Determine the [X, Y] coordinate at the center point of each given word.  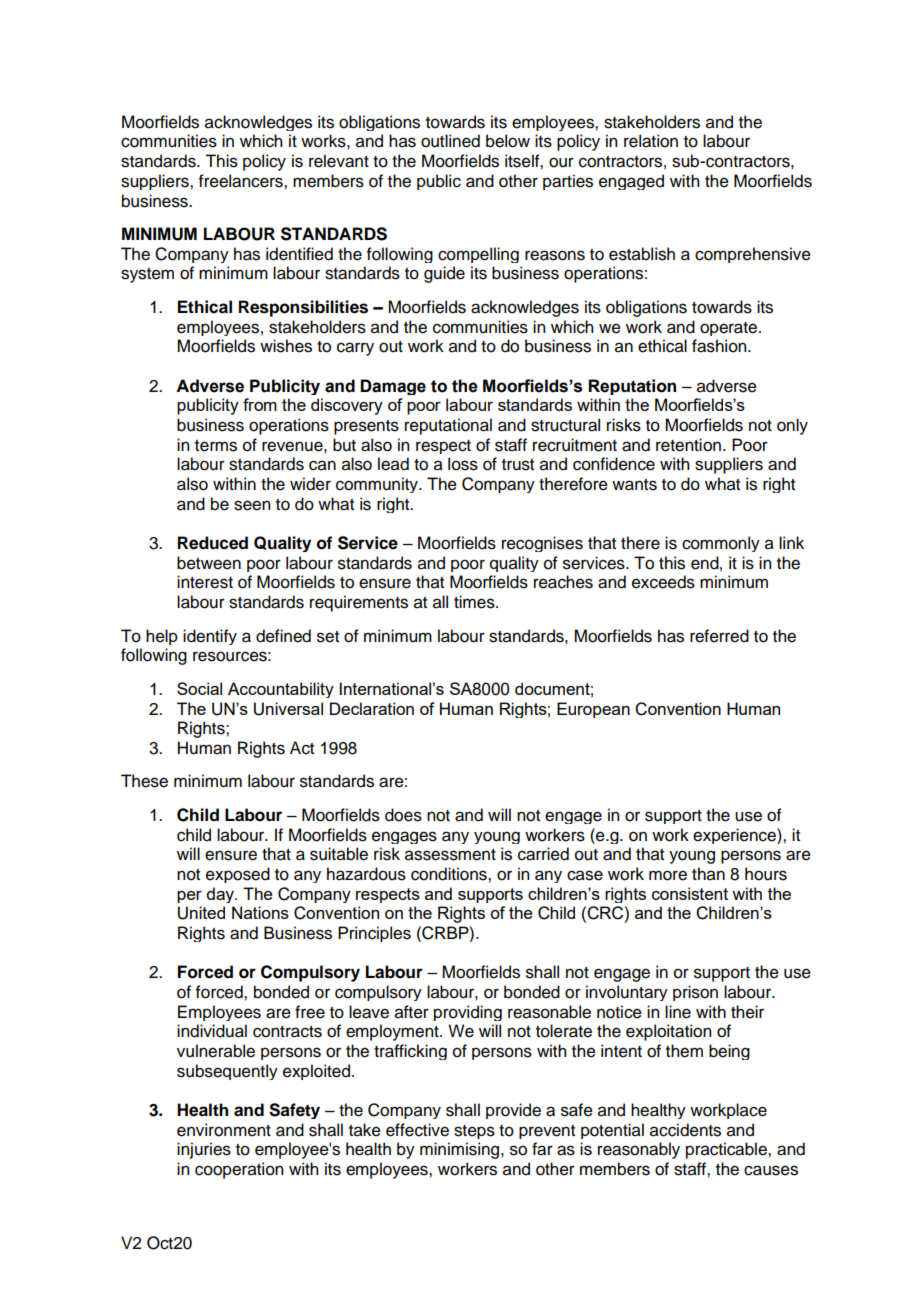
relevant [339, 161]
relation [651, 141]
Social [199, 688]
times [475, 602]
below [508, 141]
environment [224, 1130]
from [260, 404]
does [403, 815]
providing [468, 1013]
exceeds [663, 582]
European [593, 710]
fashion [720, 346]
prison [695, 993]
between [209, 563]
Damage [393, 387]
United [201, 913]
